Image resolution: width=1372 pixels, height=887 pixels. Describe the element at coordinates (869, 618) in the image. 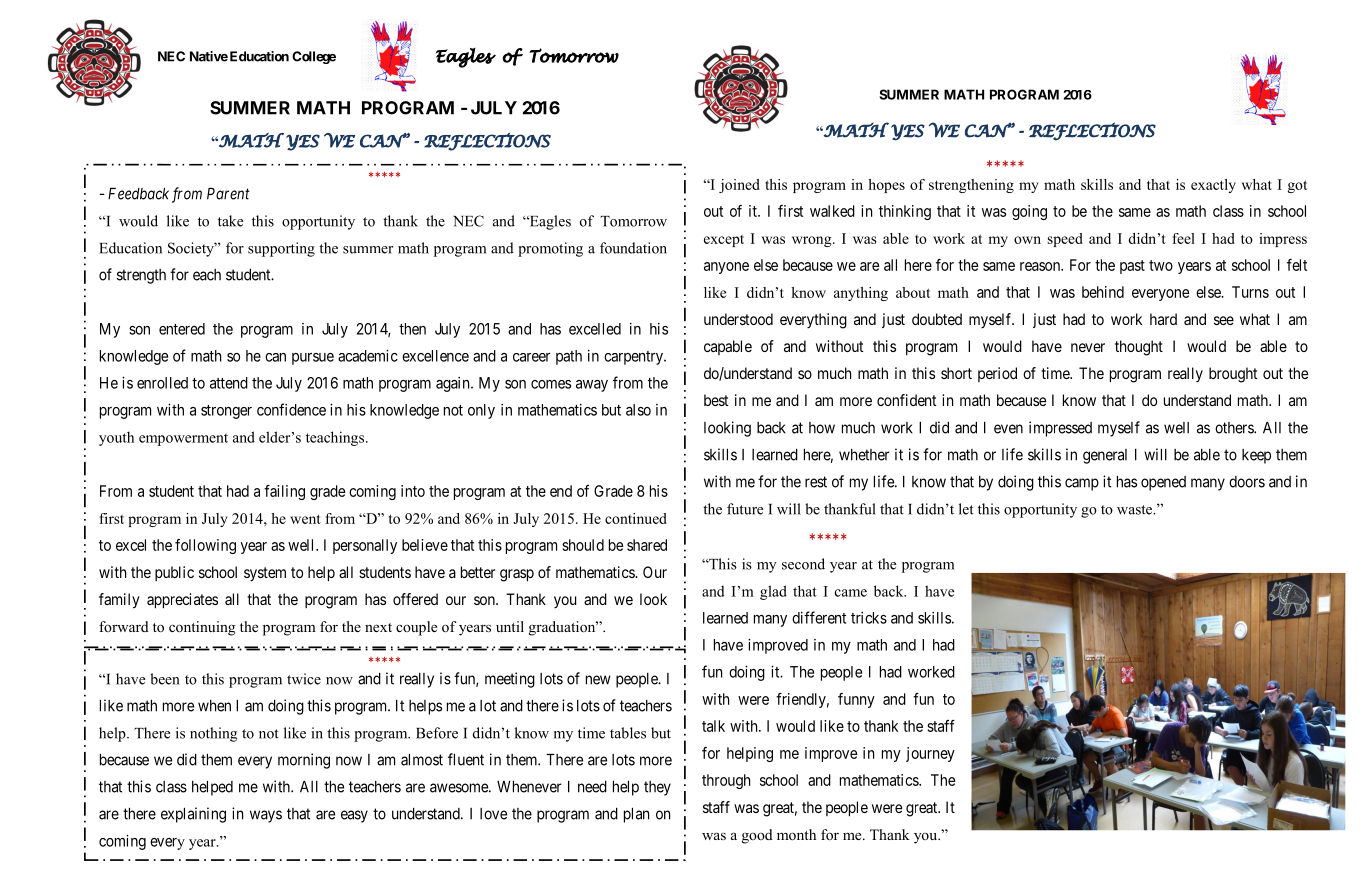

I see `tricks` at that location.
